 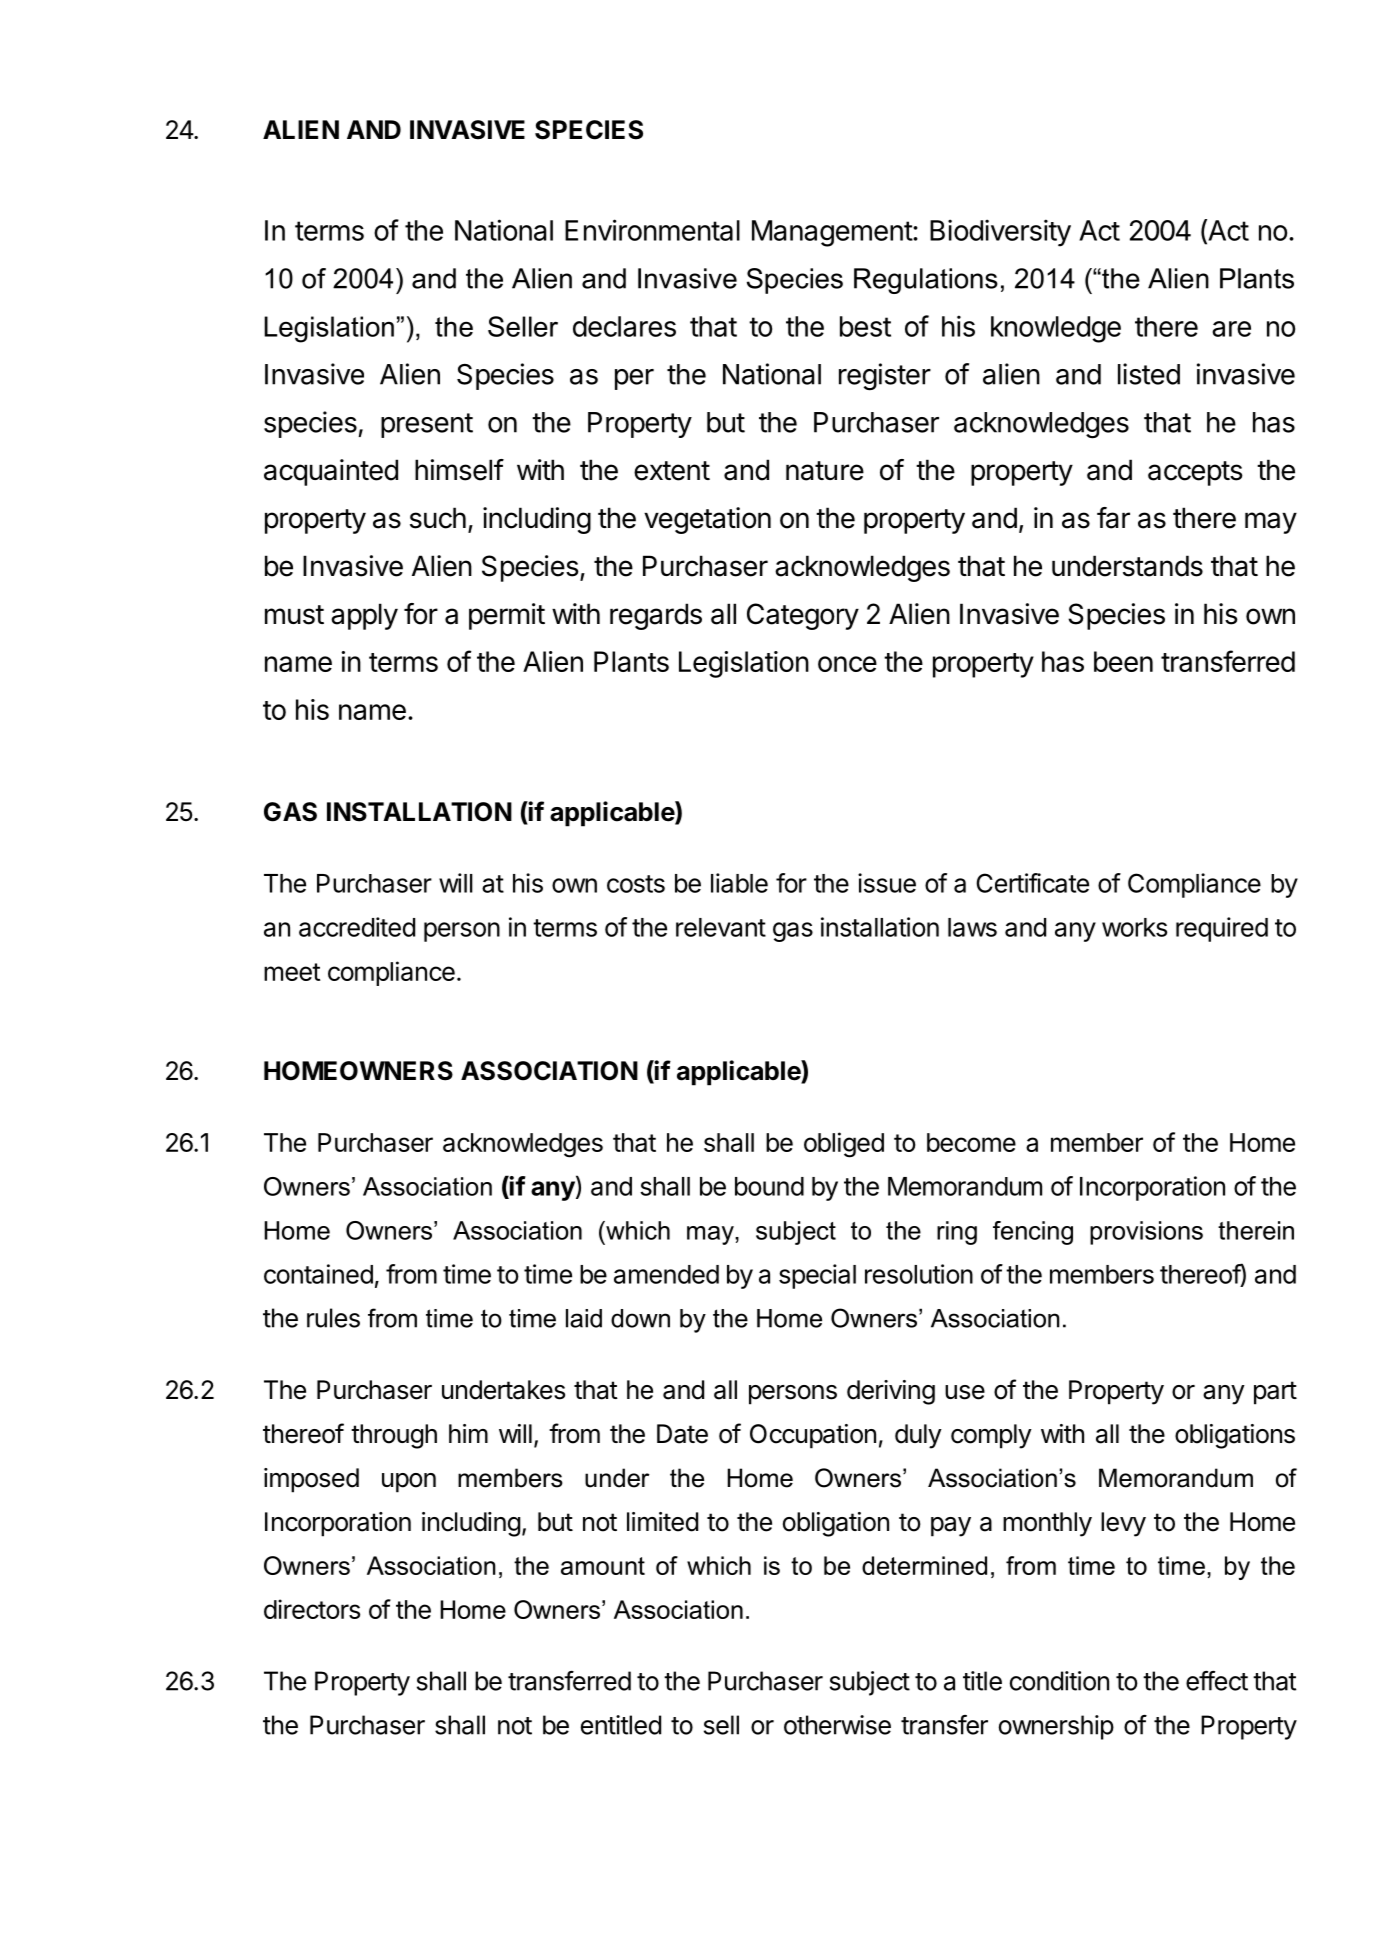 What do you see at coordinates (1149, 374) in the page?
I see `listed` at bounding box center [1149, 374].
